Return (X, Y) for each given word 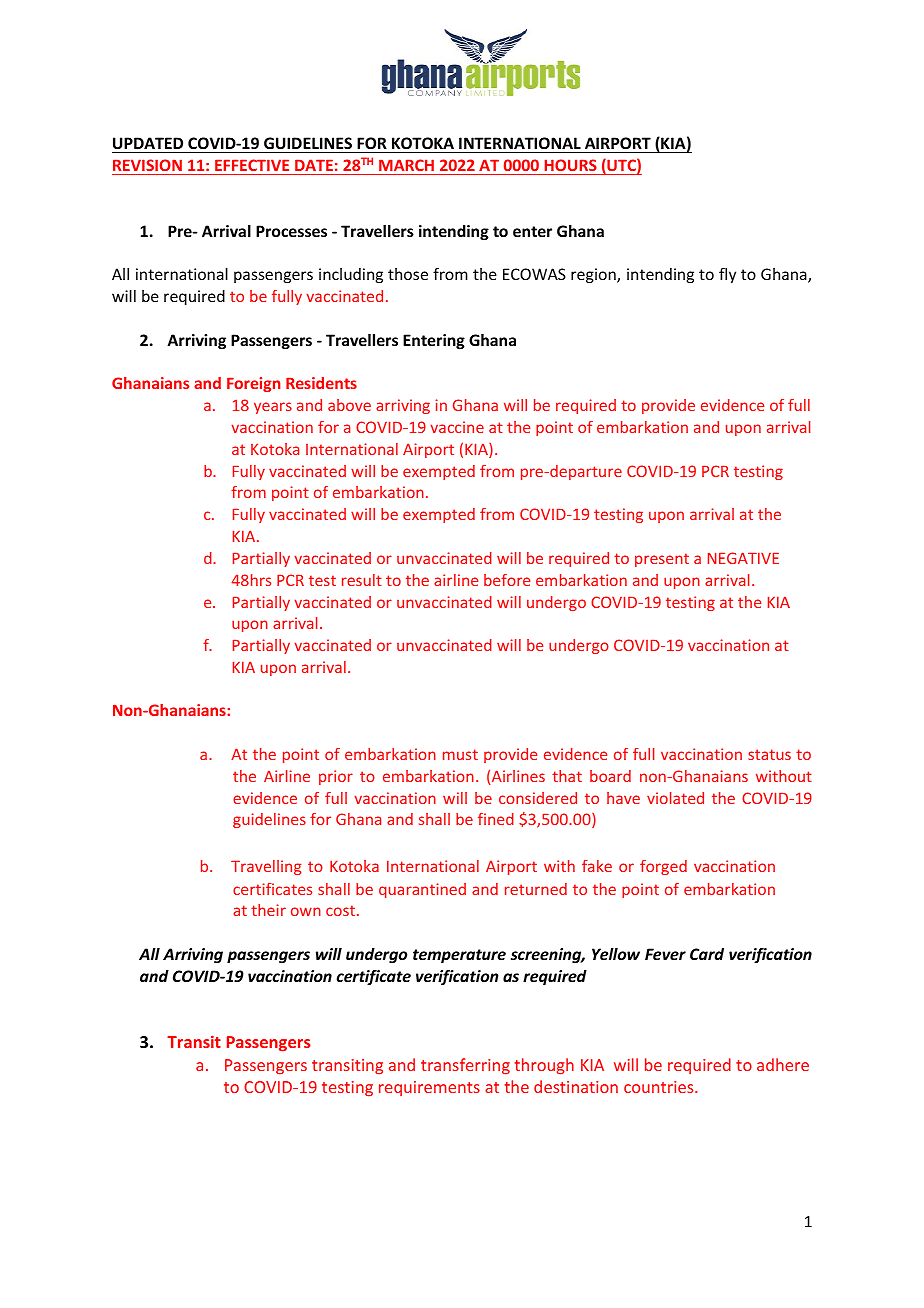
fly (727, 275)
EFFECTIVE (252, 165)
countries (660, 1087)
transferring (465, 1066)
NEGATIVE (743, 558)
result (362, 580)
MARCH (406, 165)
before (507, 580)
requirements (429, 1088)
